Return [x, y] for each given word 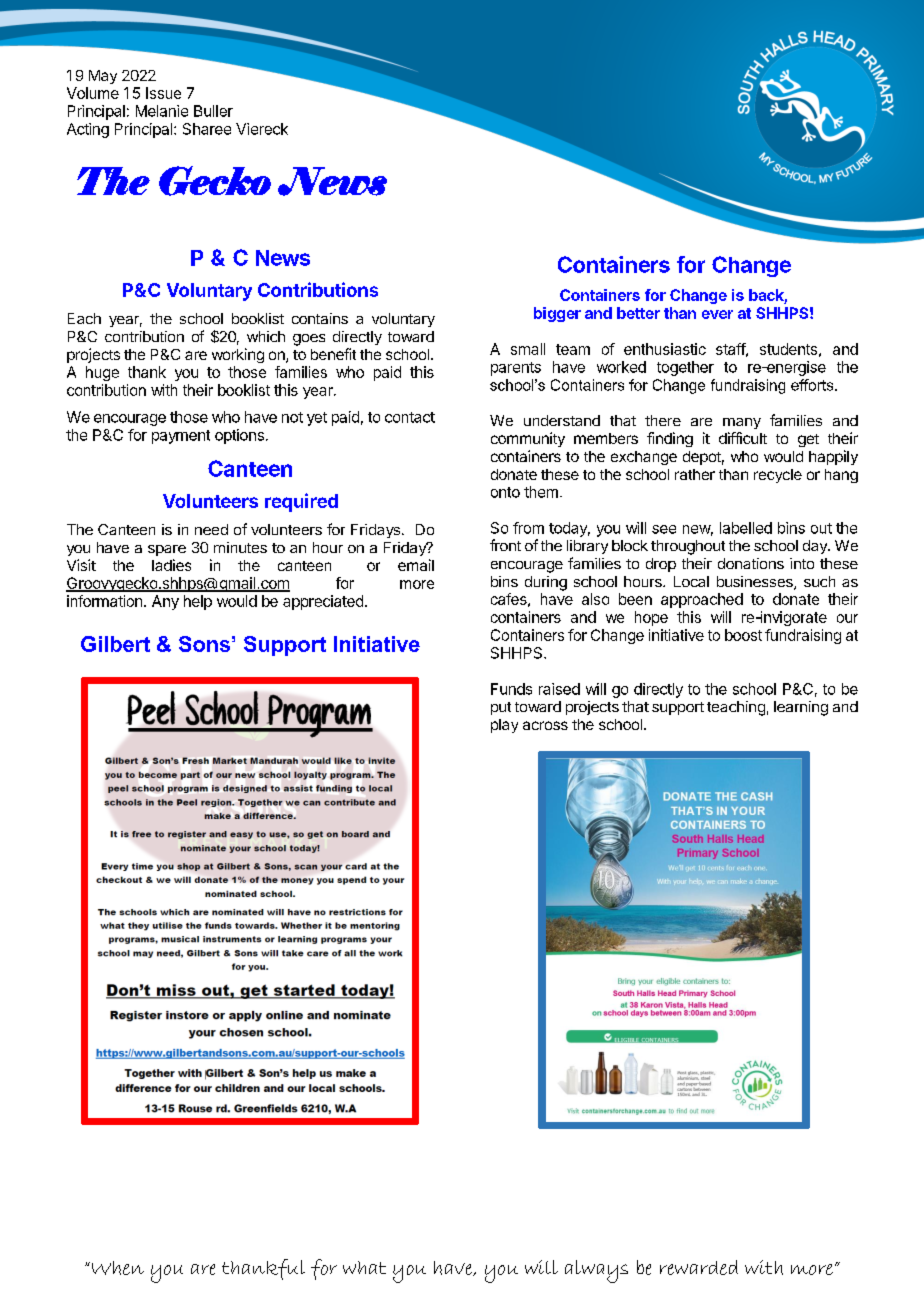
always [596, 1271]
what [364, 1267]
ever [717, 314]
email [416, 565]
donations [751, 563]
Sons [204, 644]
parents [516, 369]
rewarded [699, 1267]
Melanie [162, 111]
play [504, 726]
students [788, 349]
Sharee [207, 129]
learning [801, 708]
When [116, 1268]
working [238, 355]
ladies [171, 565]
